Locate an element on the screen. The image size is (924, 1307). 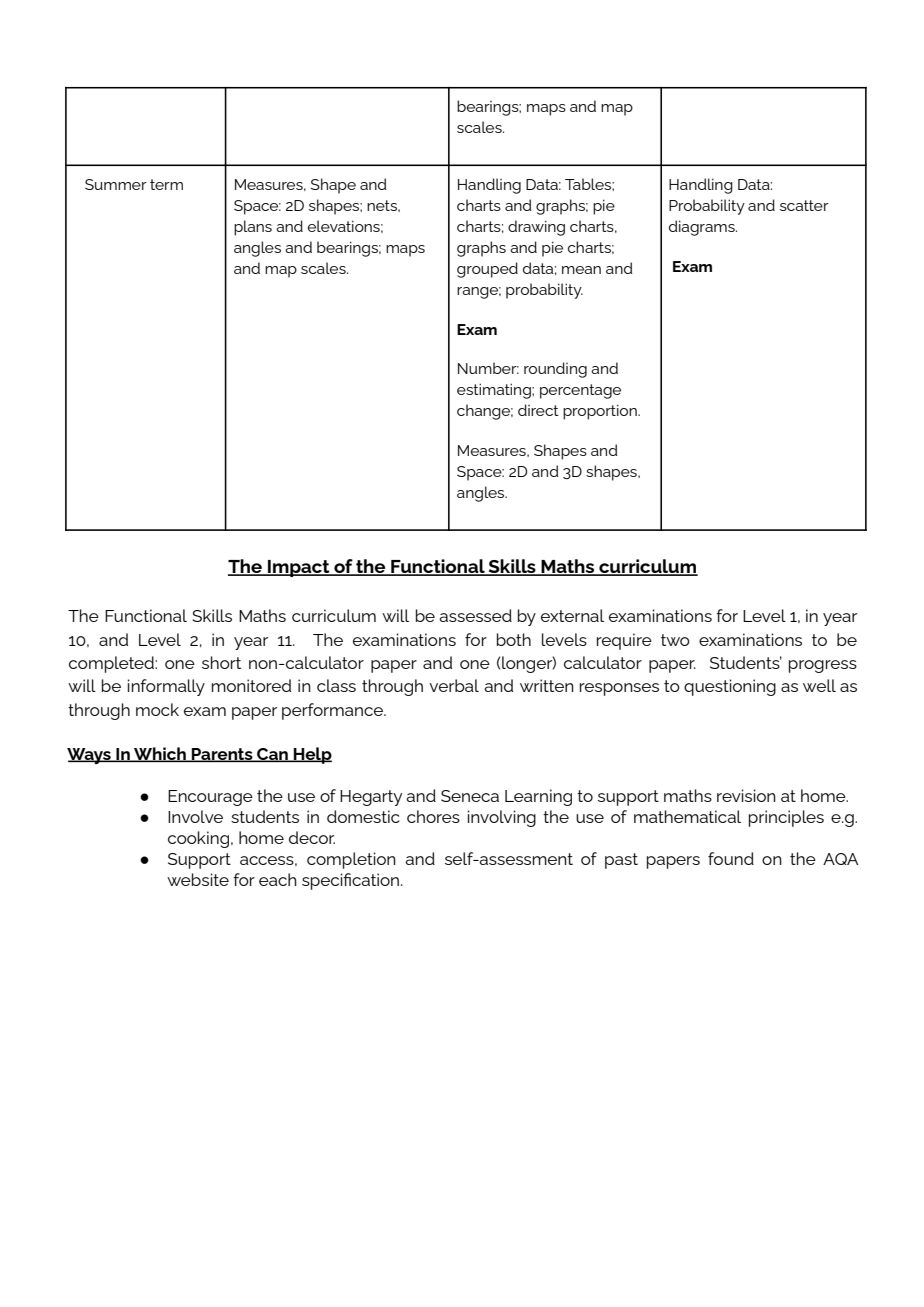
verbal is located at coordinates (454, 685).
